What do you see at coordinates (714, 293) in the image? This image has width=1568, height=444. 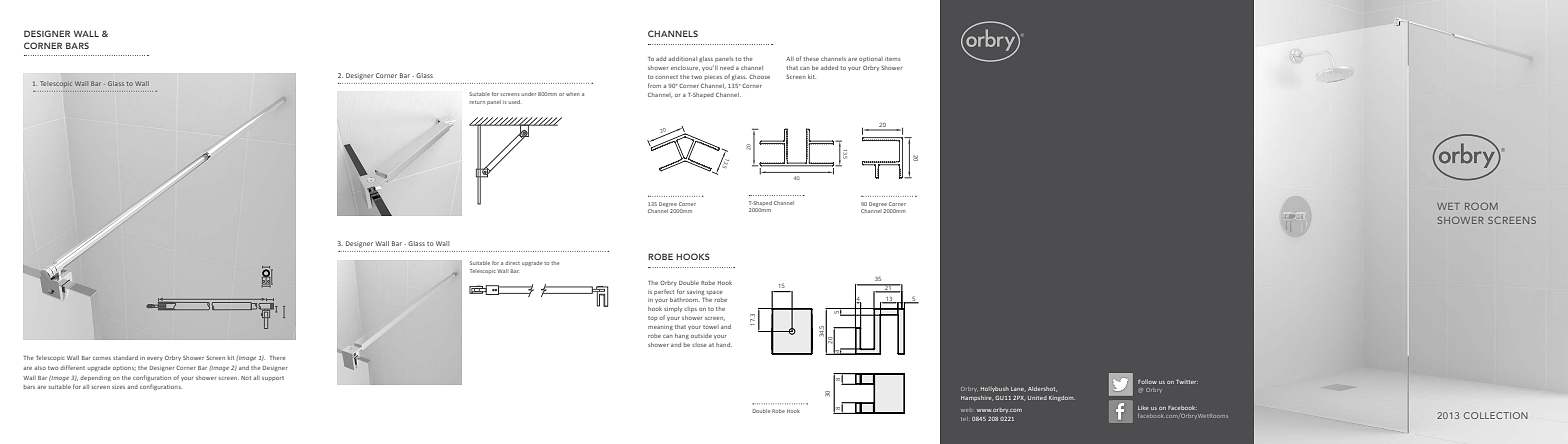 I see `space` at bounding box center [714, 293].
